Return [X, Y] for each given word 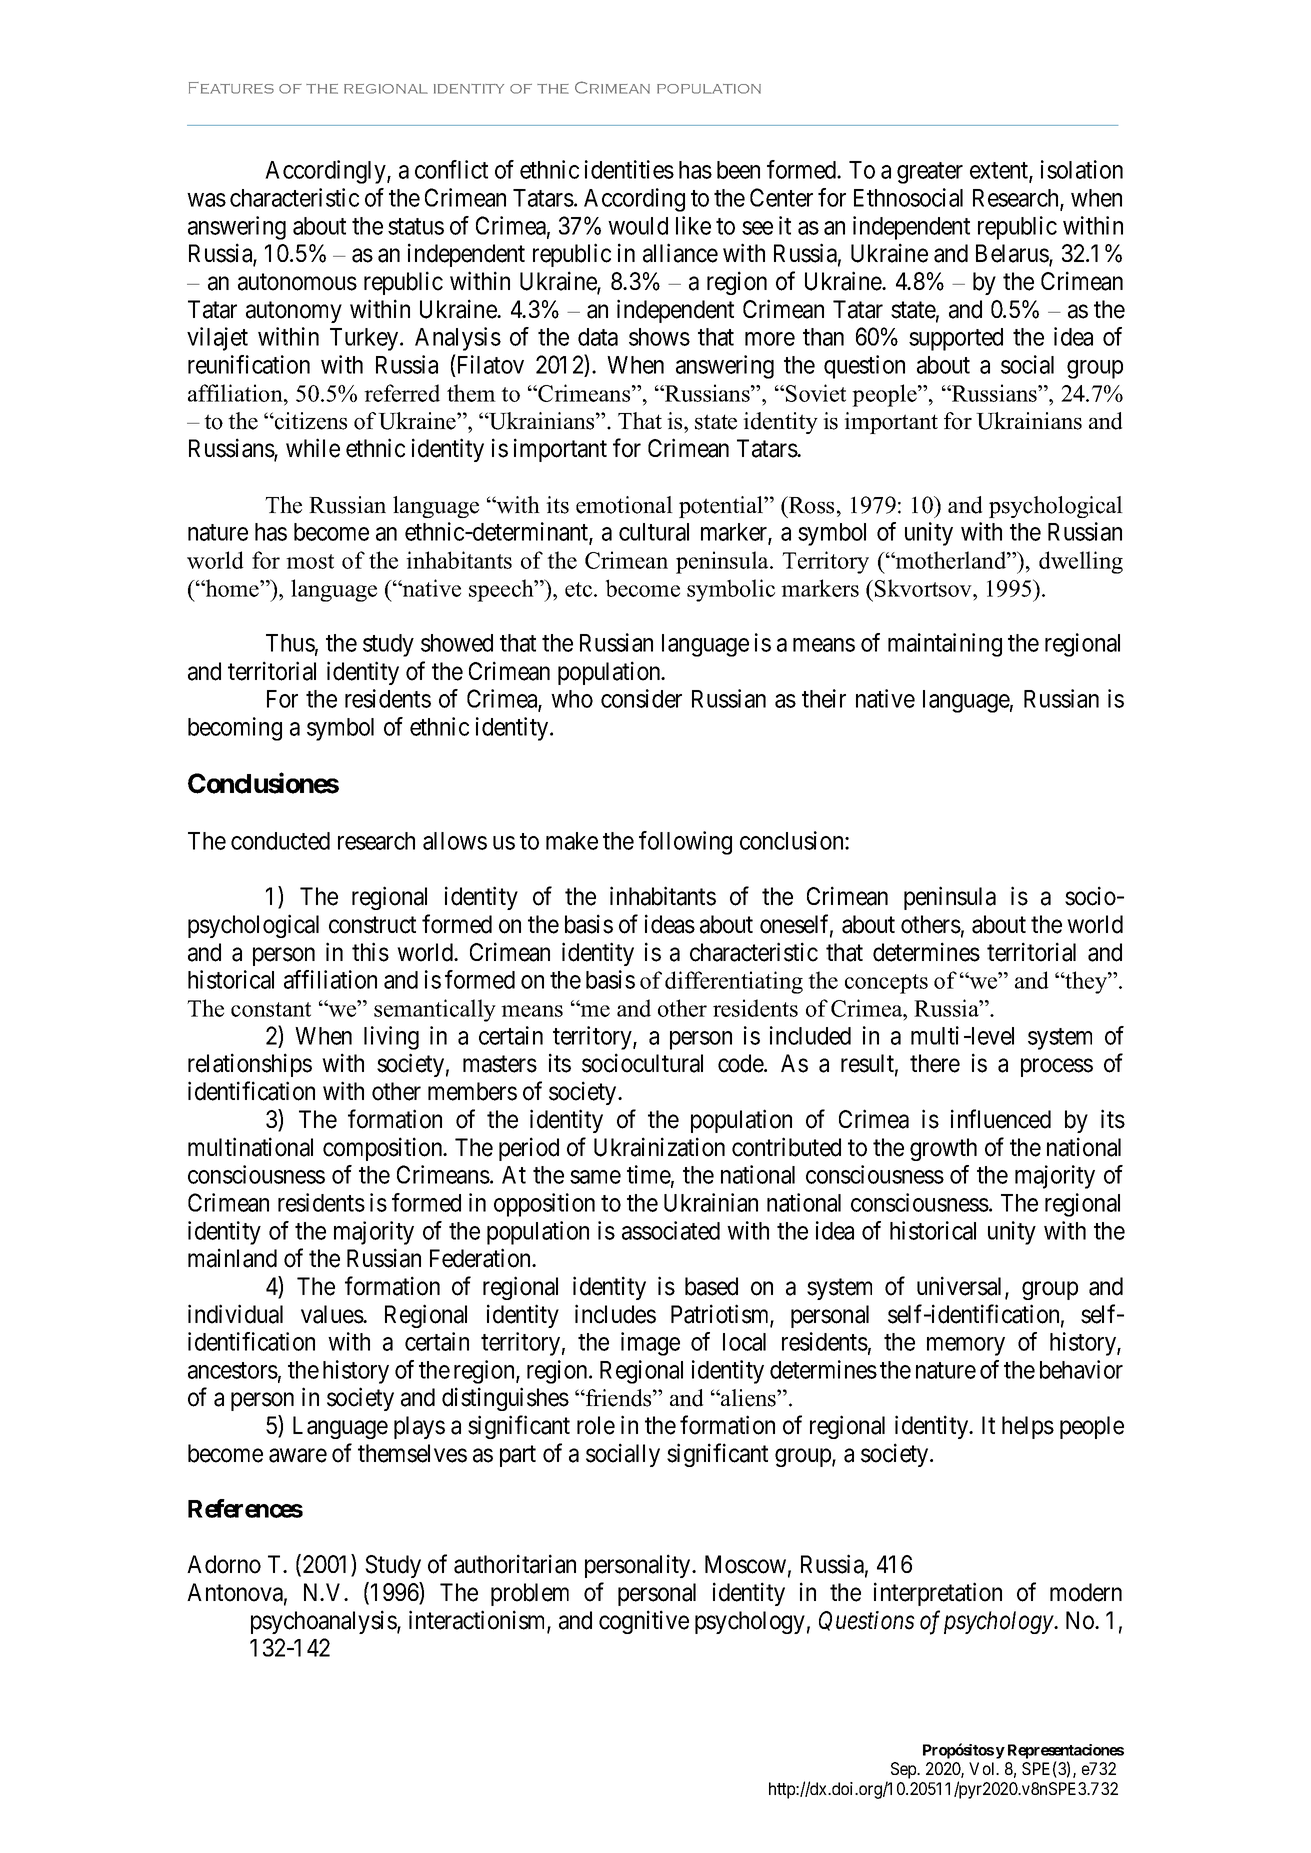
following [685, 843]
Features [231, 88]
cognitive [644, 1622]
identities [629, 169]
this [370, 952]
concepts [886, 984]
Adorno [224, 1564]
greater [930, 173]
